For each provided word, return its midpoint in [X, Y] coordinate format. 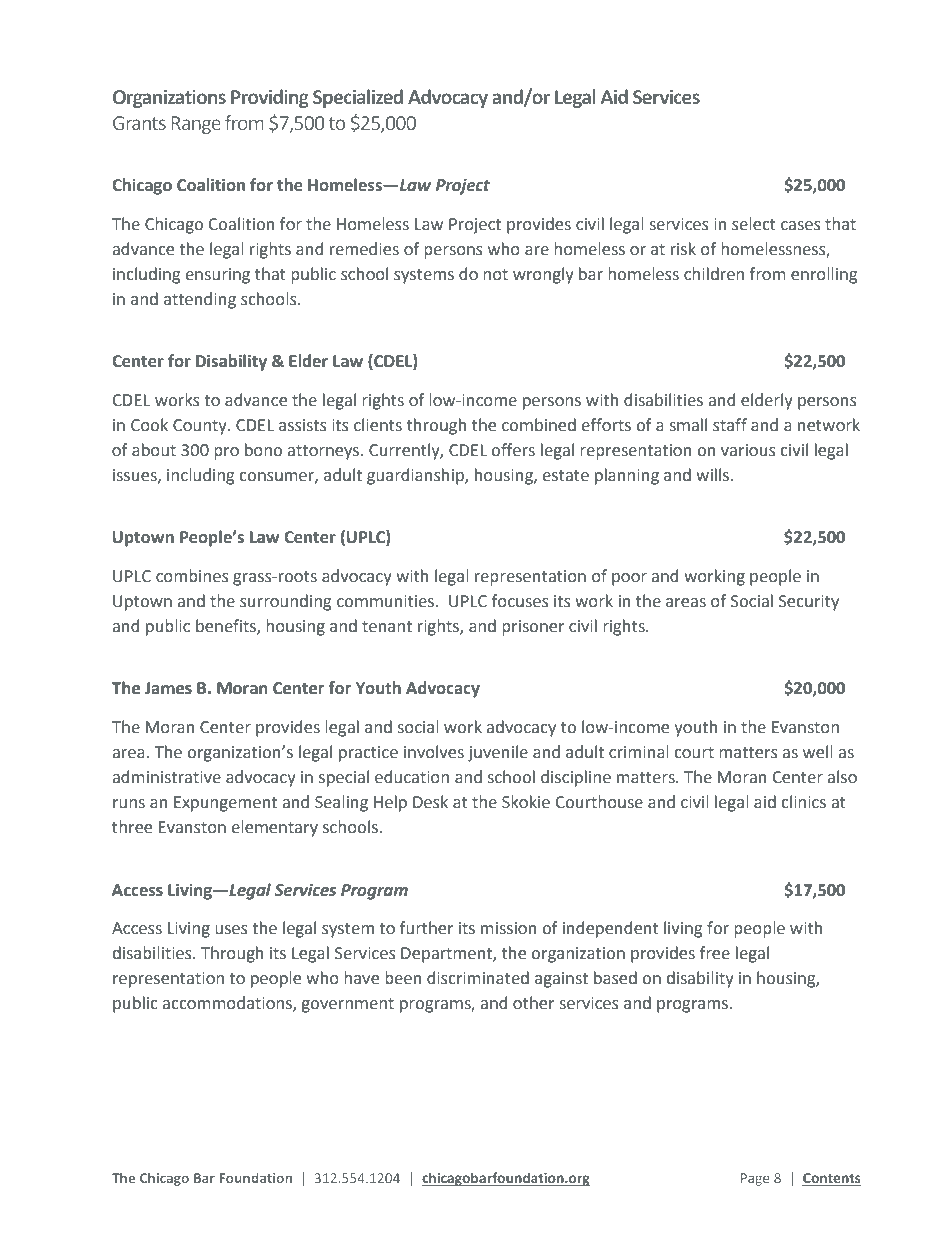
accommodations [228, 1004]
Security [809, 603]
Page [755, 1179]
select [754, 224]
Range [196, 125]
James [168, 688]
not [495, 275]
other [533, 1003]
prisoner [533, 628]
